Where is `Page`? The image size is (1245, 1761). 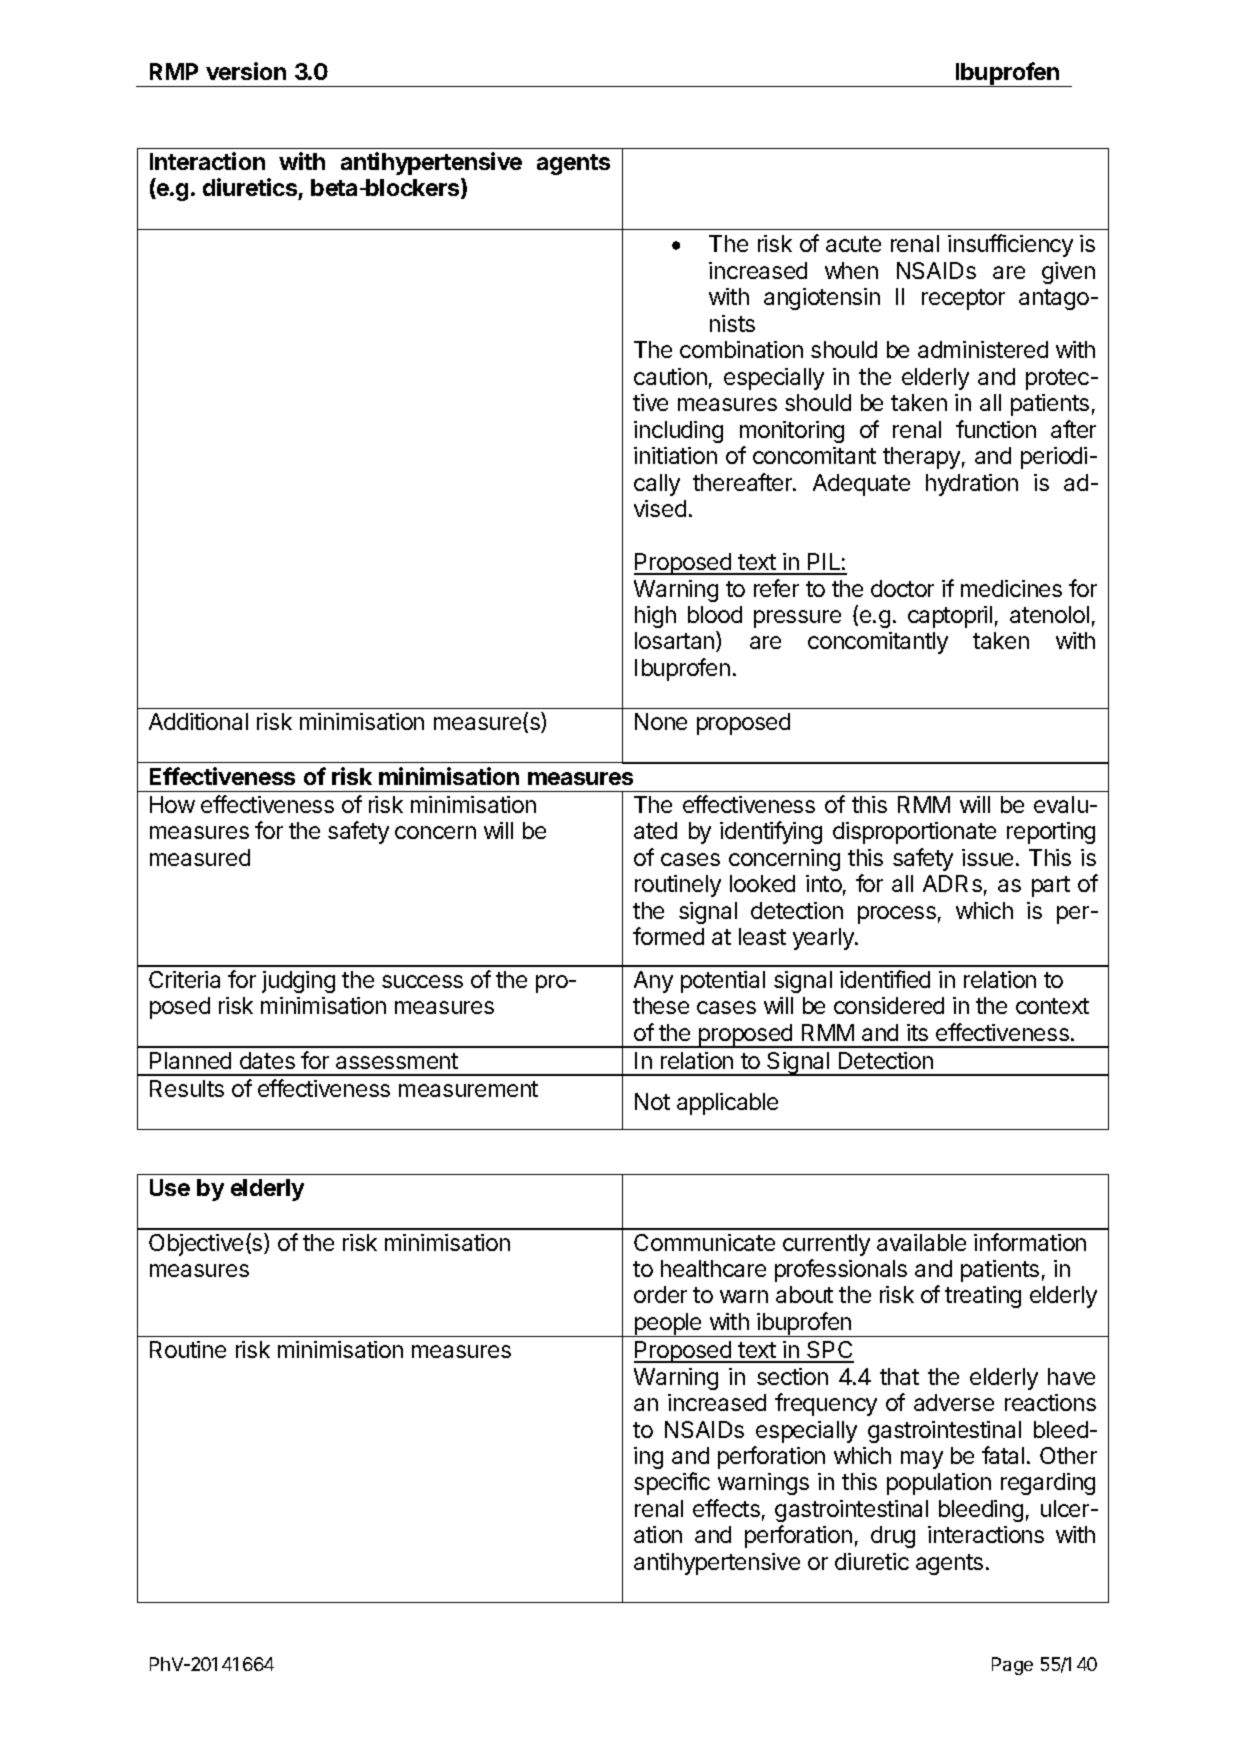
Page is located at coordinates (1012, 1666).
